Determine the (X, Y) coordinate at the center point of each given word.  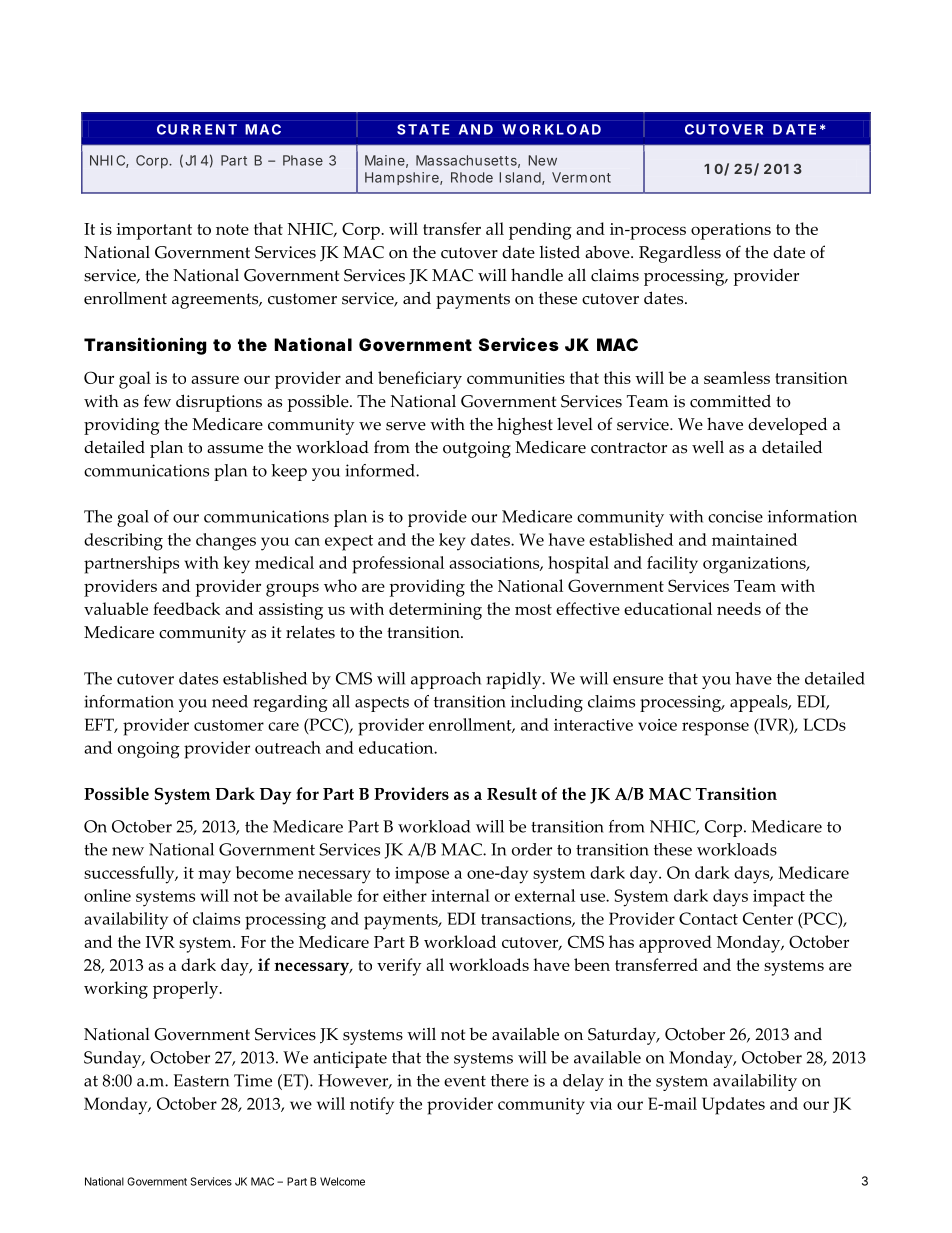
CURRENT (197, 129)
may (214, 877)
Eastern (201, 1080)
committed (730, 401)
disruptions (219, 403)
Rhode (472, 177)
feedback (186, 608)
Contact (708, 918)
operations (731, 231)
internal (460, 895)
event (465, 1081)
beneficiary (420, 380)
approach (446, 680)
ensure (638, 680)
